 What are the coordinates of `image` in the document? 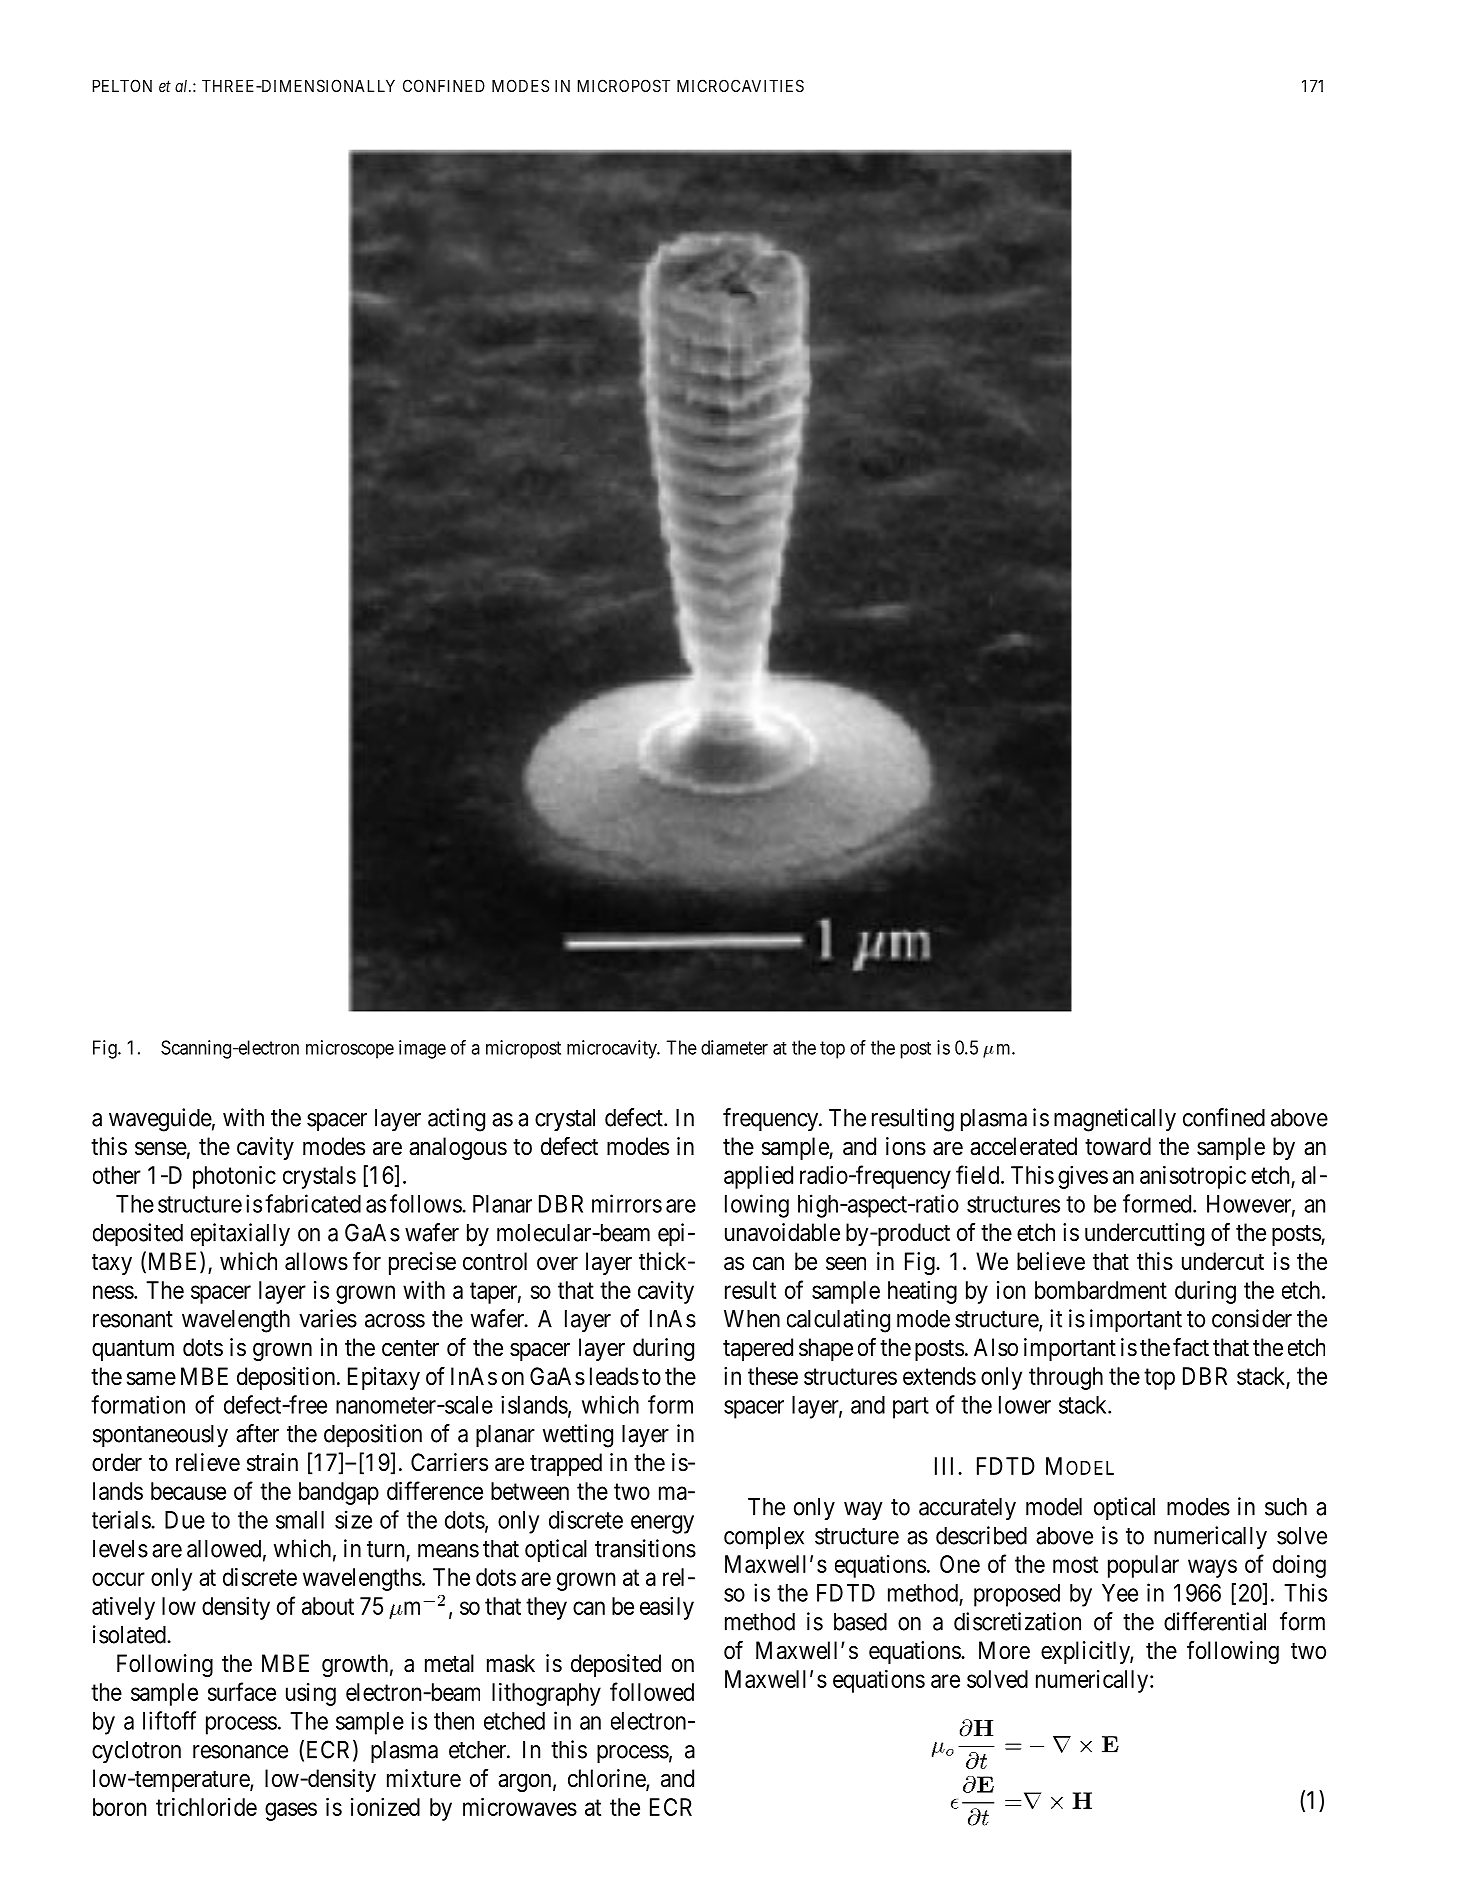 It's located at (422, 1049).
